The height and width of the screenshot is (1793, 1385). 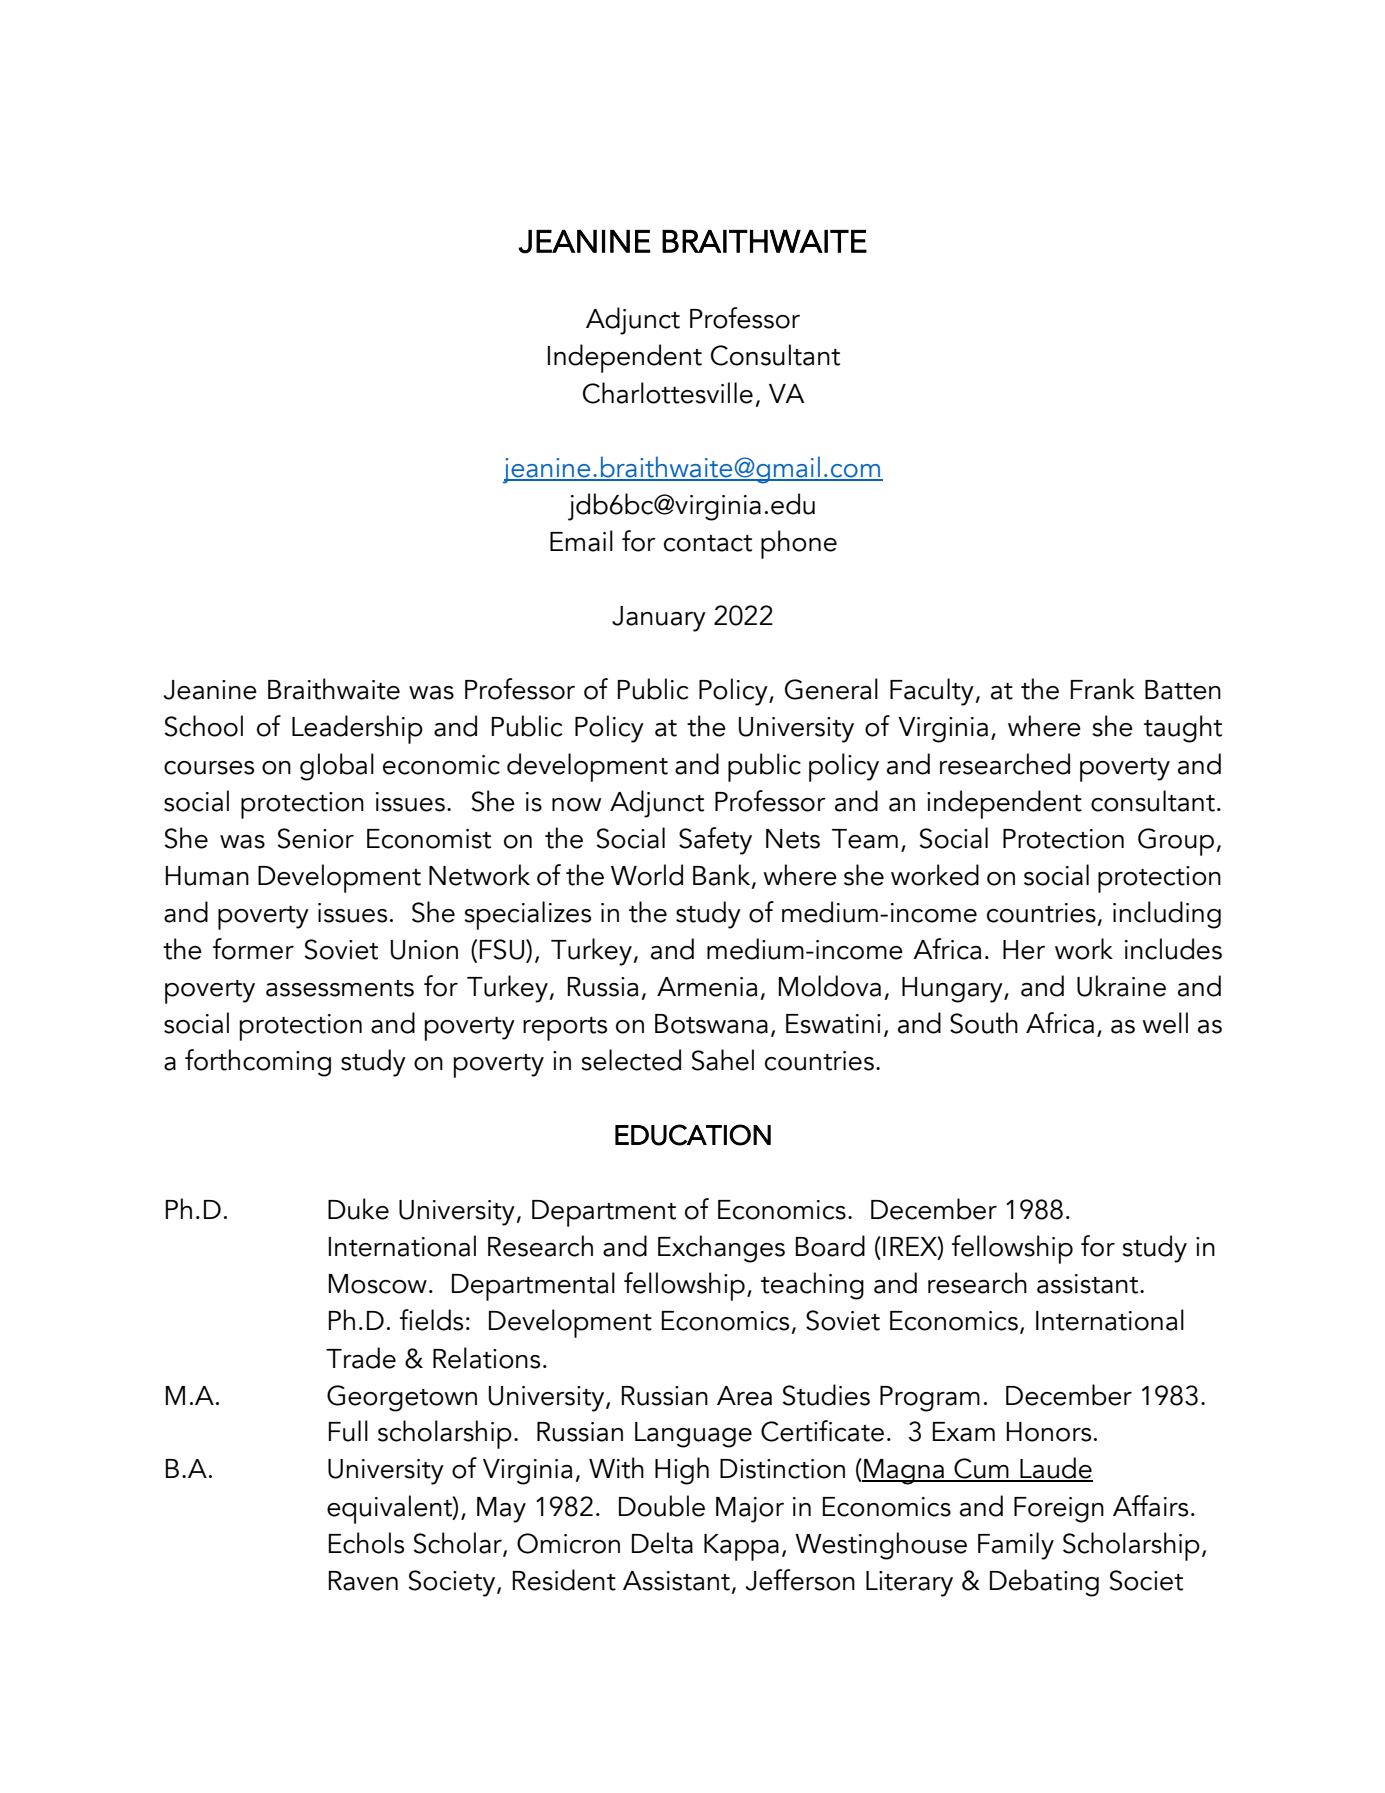 What do you see at coordinates (581, 541) in the screenshot?
I see `Email` at bounding box center [581, 541].
